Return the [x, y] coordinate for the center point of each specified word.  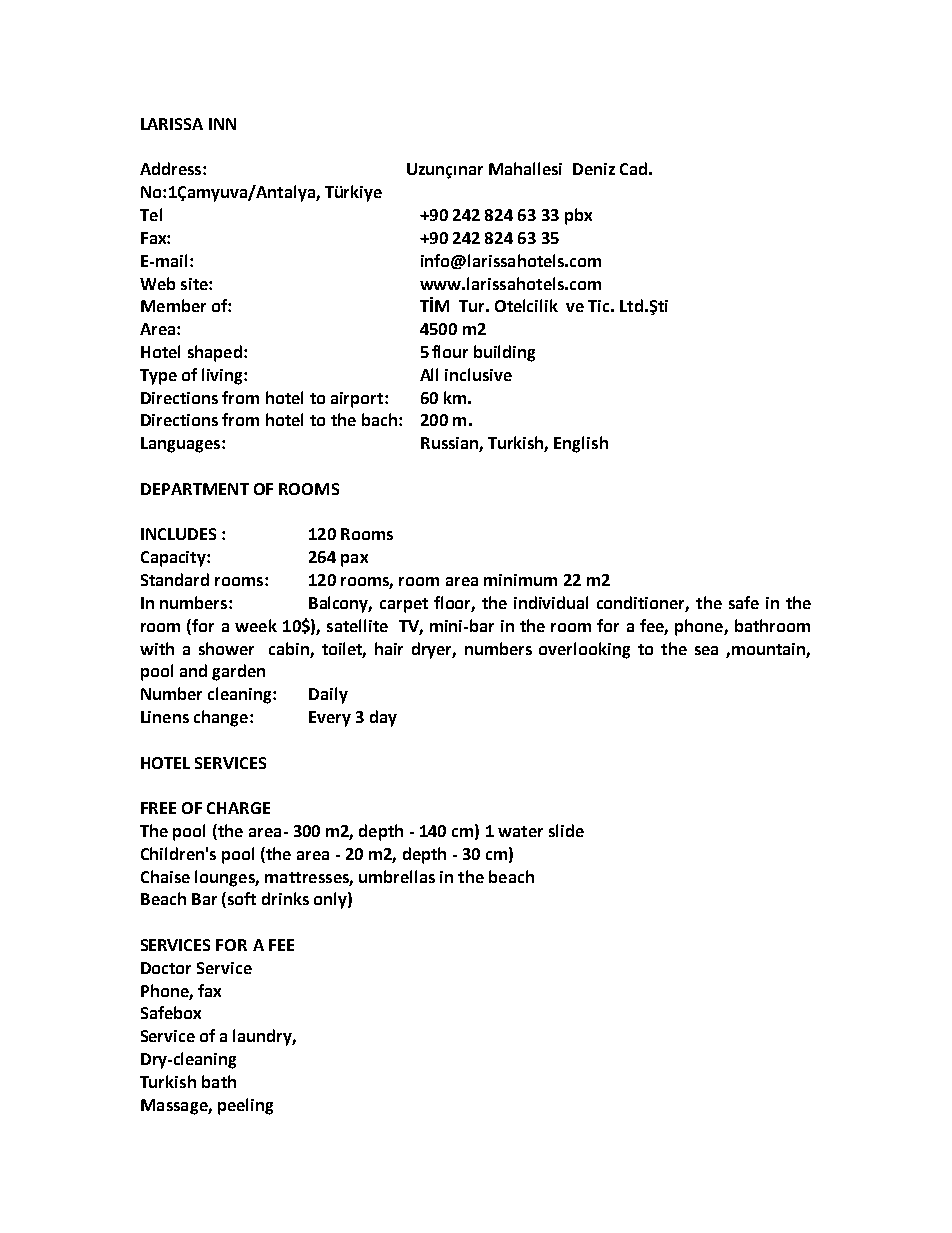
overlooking [584, 650]
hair [389, 648]
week [256, 625]
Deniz [594, 169]
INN [222, 124]
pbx [578, 216]
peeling [245, 1106]
